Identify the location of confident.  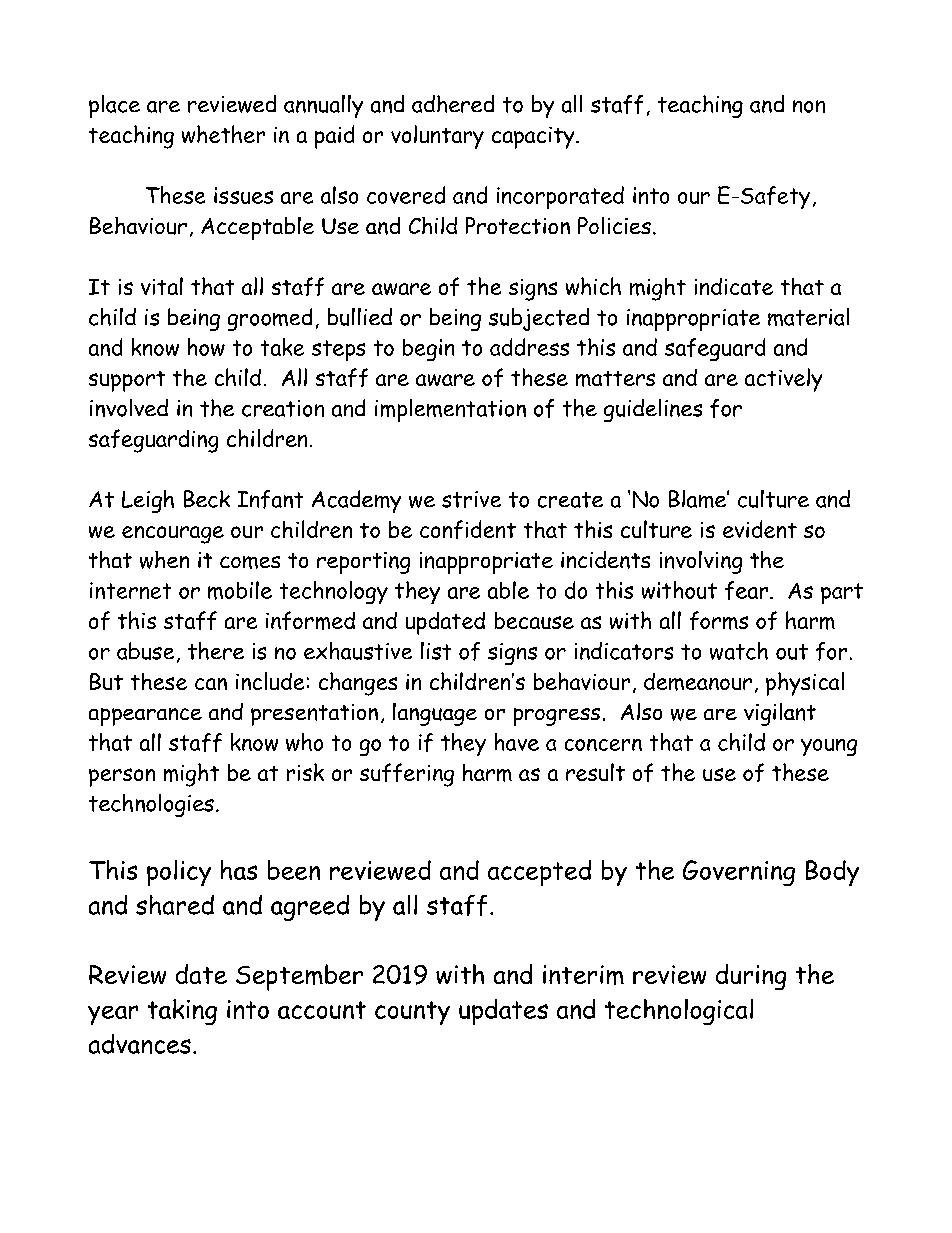
(468, 529).
